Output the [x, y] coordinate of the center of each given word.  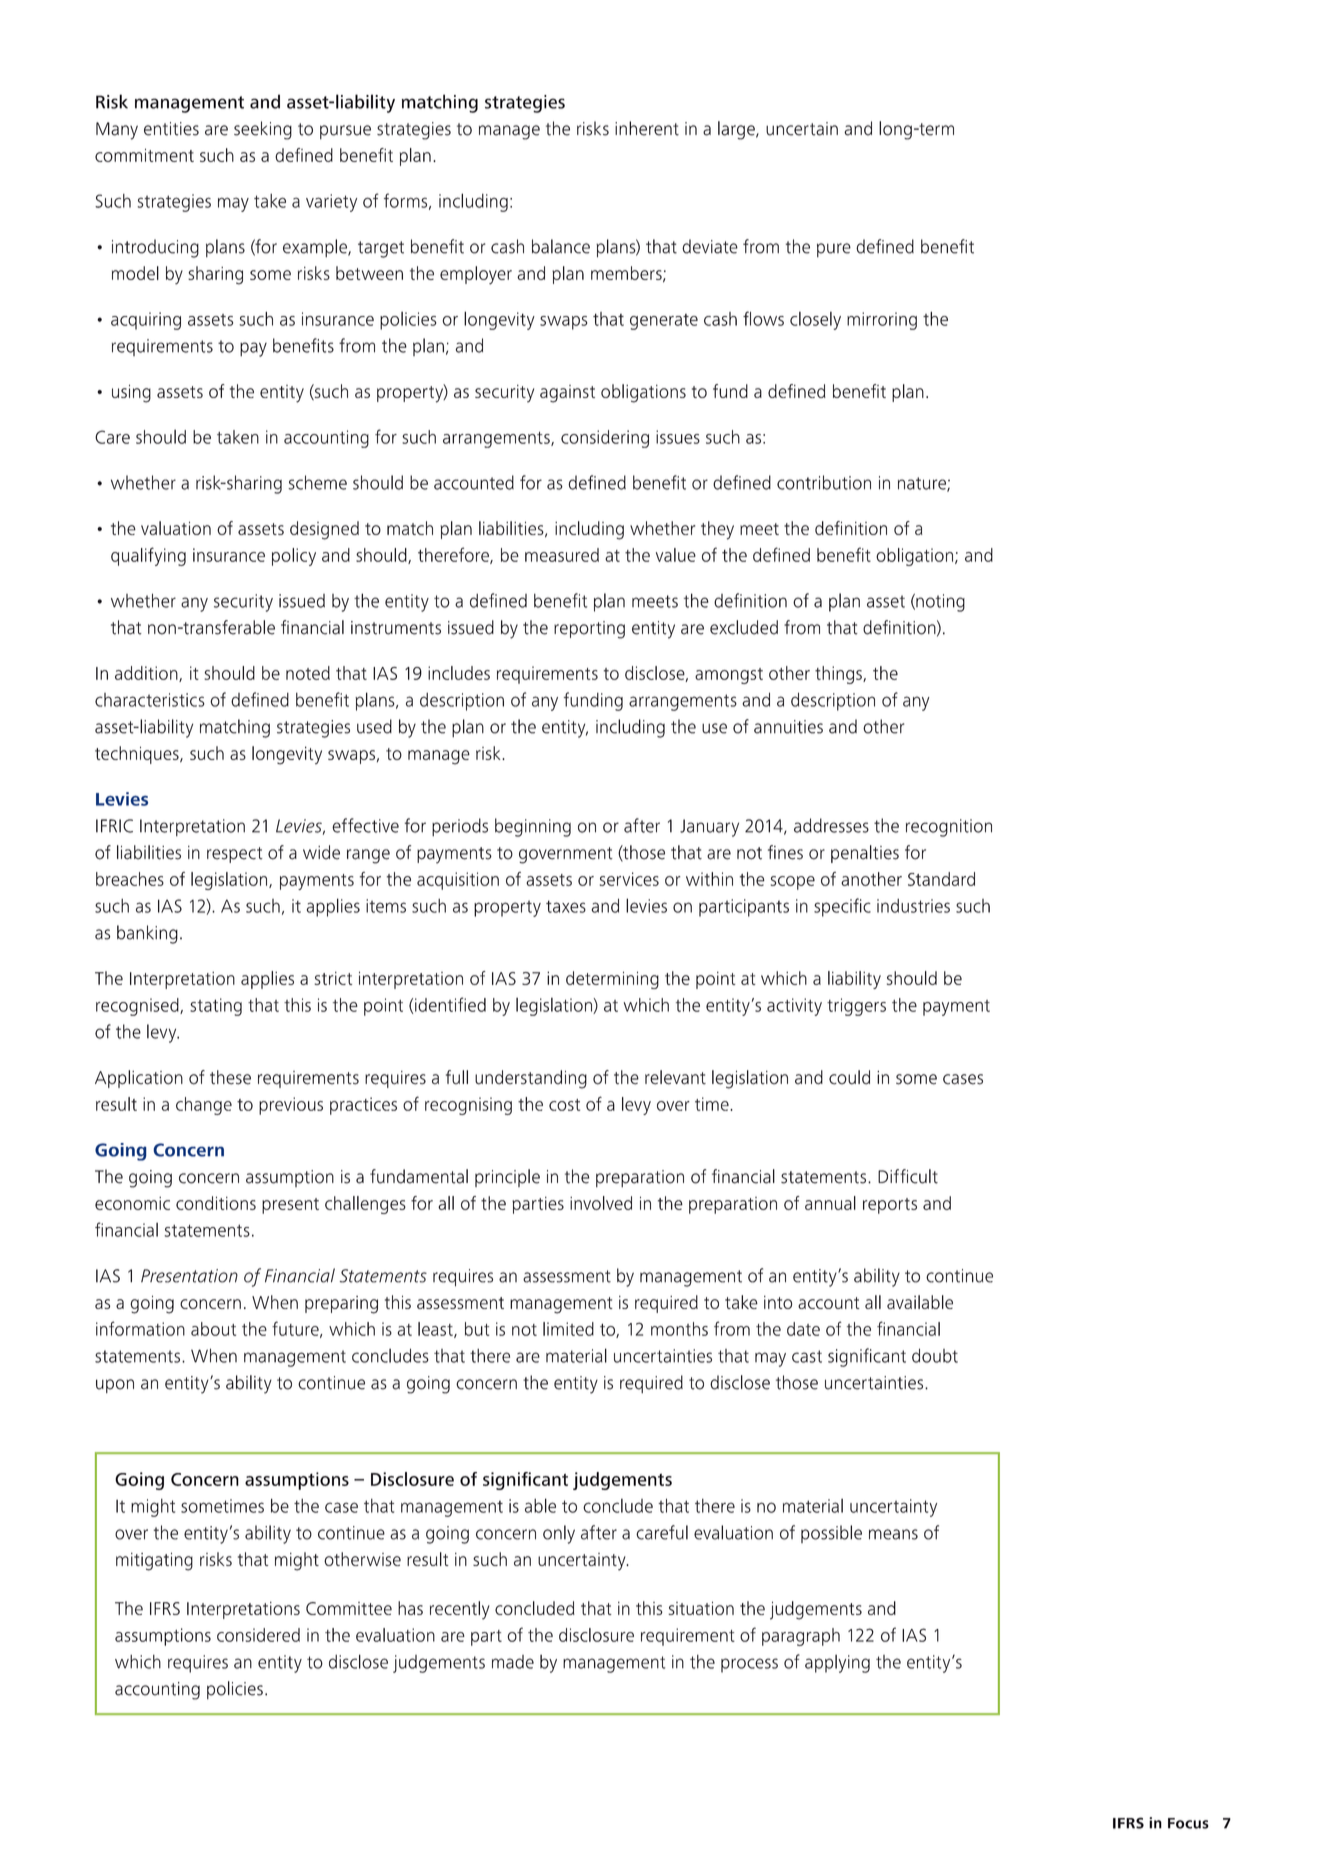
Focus [1188, 1823]
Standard [941, 879]
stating [216, 1007]
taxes [566, 906]
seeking [263, 130]
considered [258, 1635]
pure [834, 250]
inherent [647, 128]
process [749, 1665]
